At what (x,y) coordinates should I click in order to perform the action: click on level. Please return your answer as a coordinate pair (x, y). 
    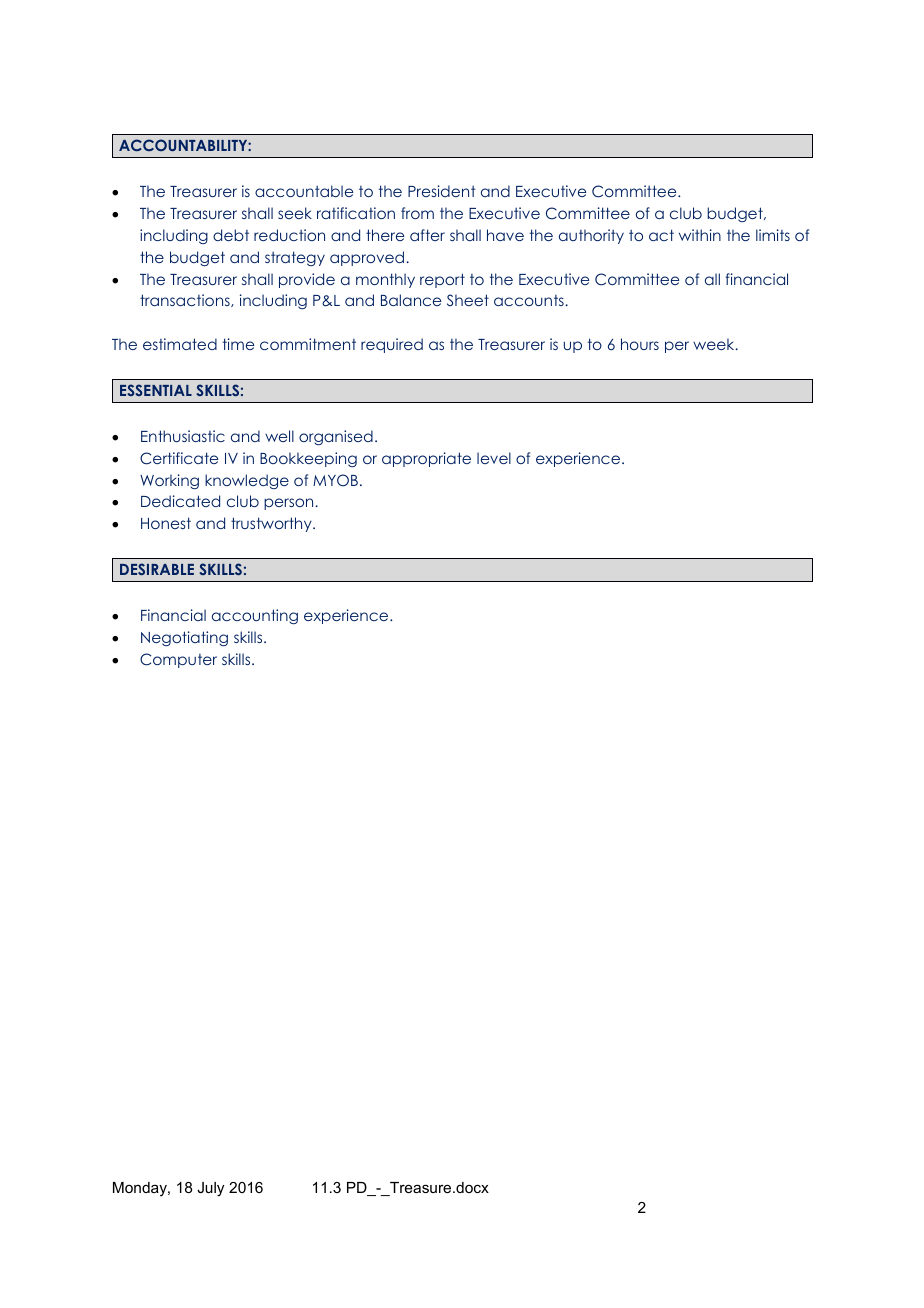
    Looking at the image, I should click on (494, 458).
